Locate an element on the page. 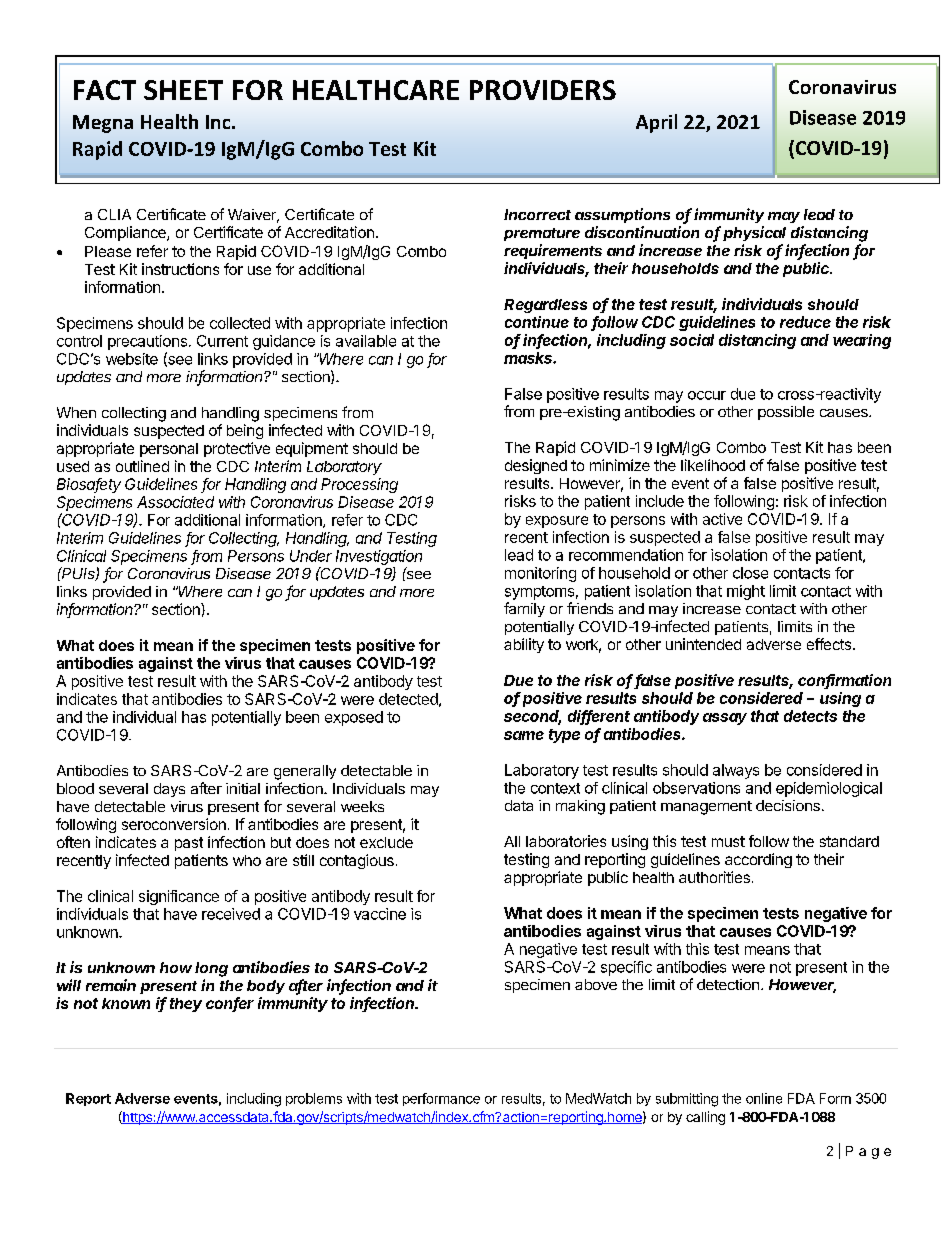  family is located at coordinates (524, 609).
